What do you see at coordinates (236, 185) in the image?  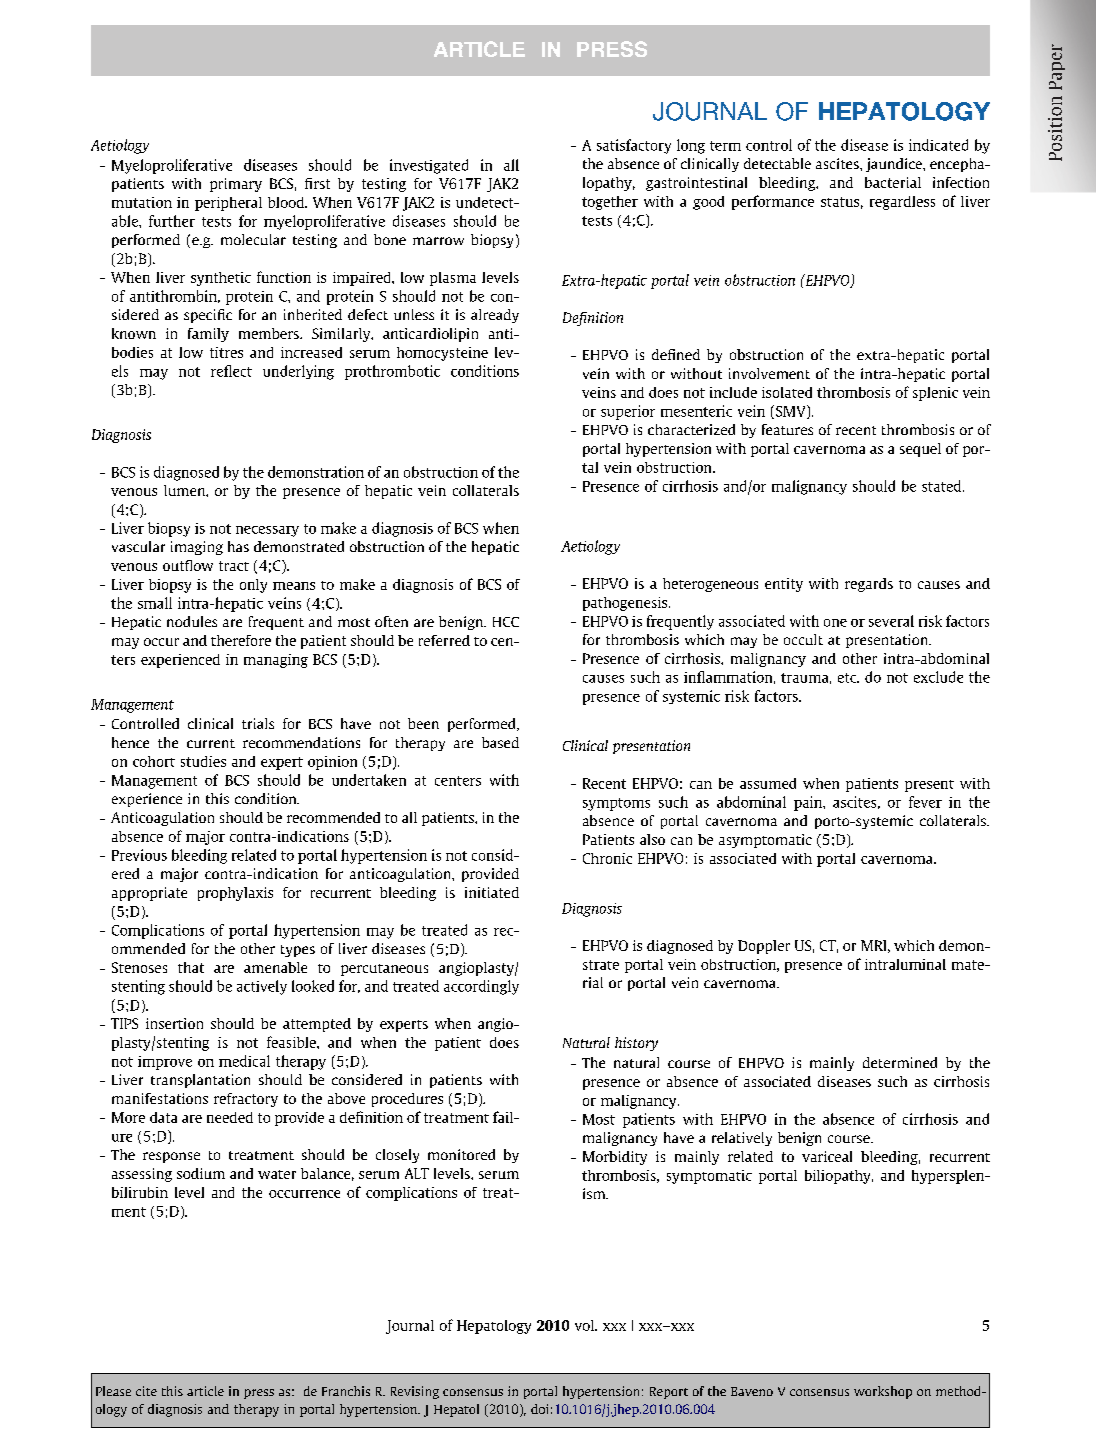 I see `primary` at bounding box center [236, 185].
